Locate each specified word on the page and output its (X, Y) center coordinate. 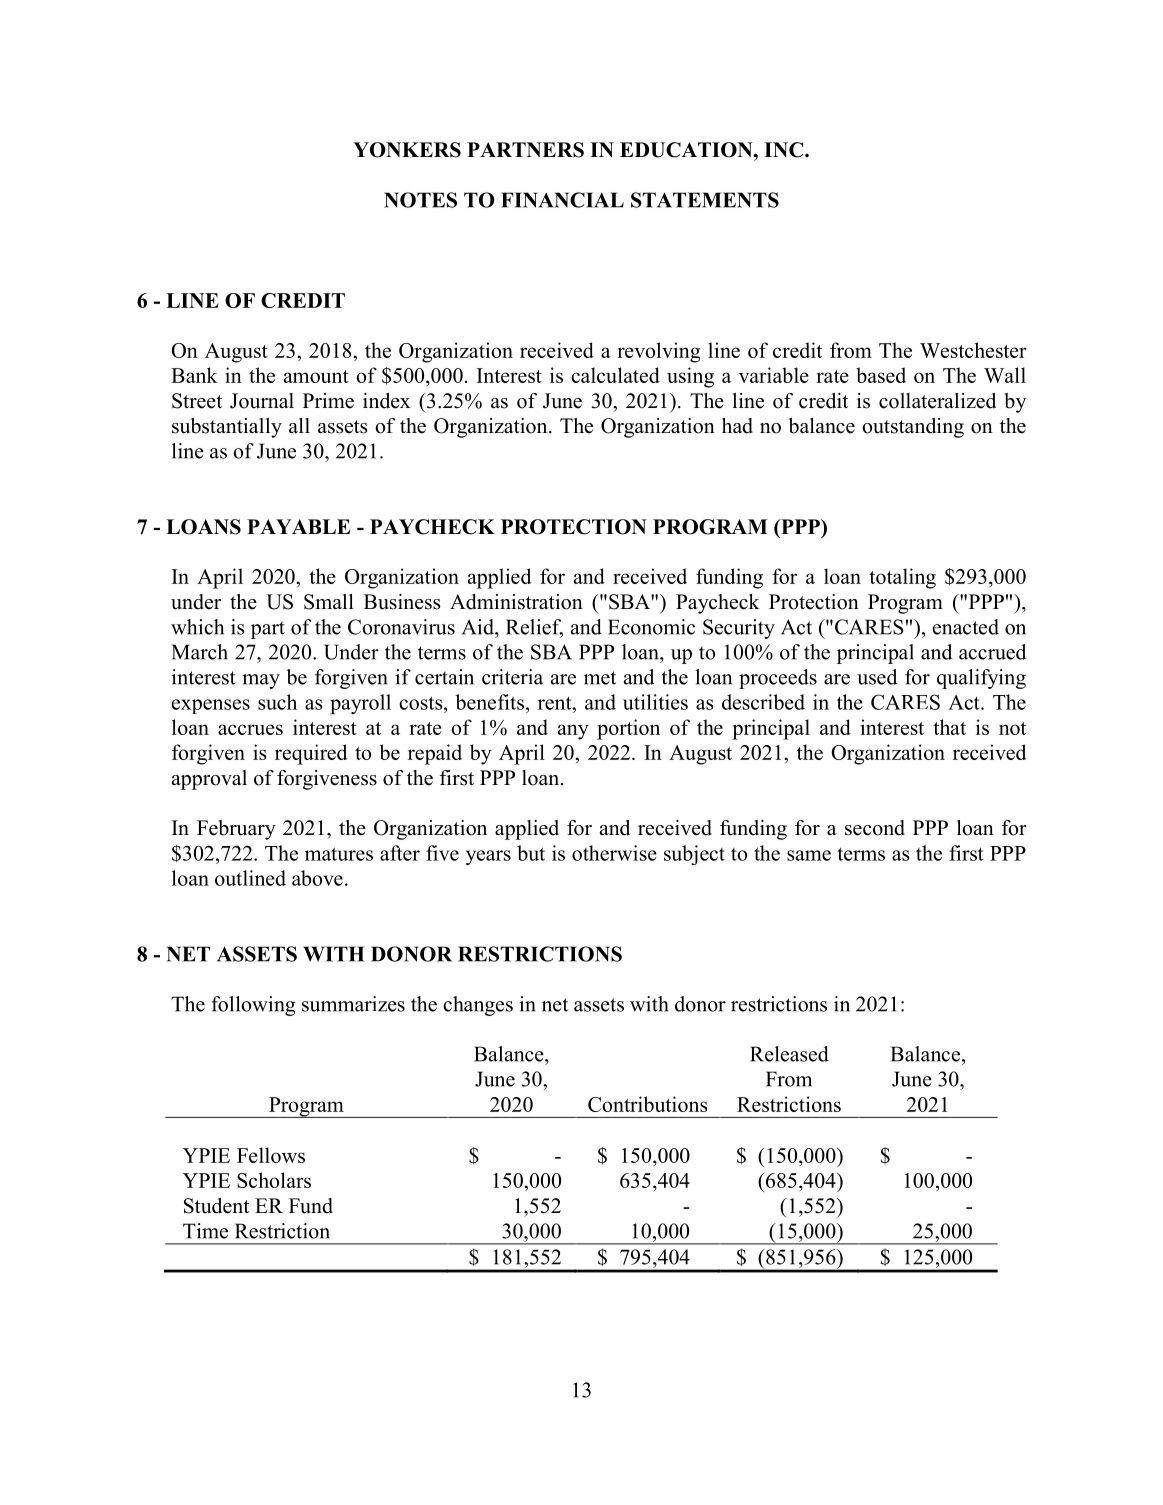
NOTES (420, 200)
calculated (615, 375)
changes (478, 1006)
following (253, 1006)
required (311, 754)
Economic (651, 627)
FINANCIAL (562, 200)
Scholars (274, 1180)
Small (329, 602)
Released (789, 1054)
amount (316, 376)
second (875, 828)
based (881, 375)
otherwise (614, 853)
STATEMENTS (705, 200)
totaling (902, 578)
